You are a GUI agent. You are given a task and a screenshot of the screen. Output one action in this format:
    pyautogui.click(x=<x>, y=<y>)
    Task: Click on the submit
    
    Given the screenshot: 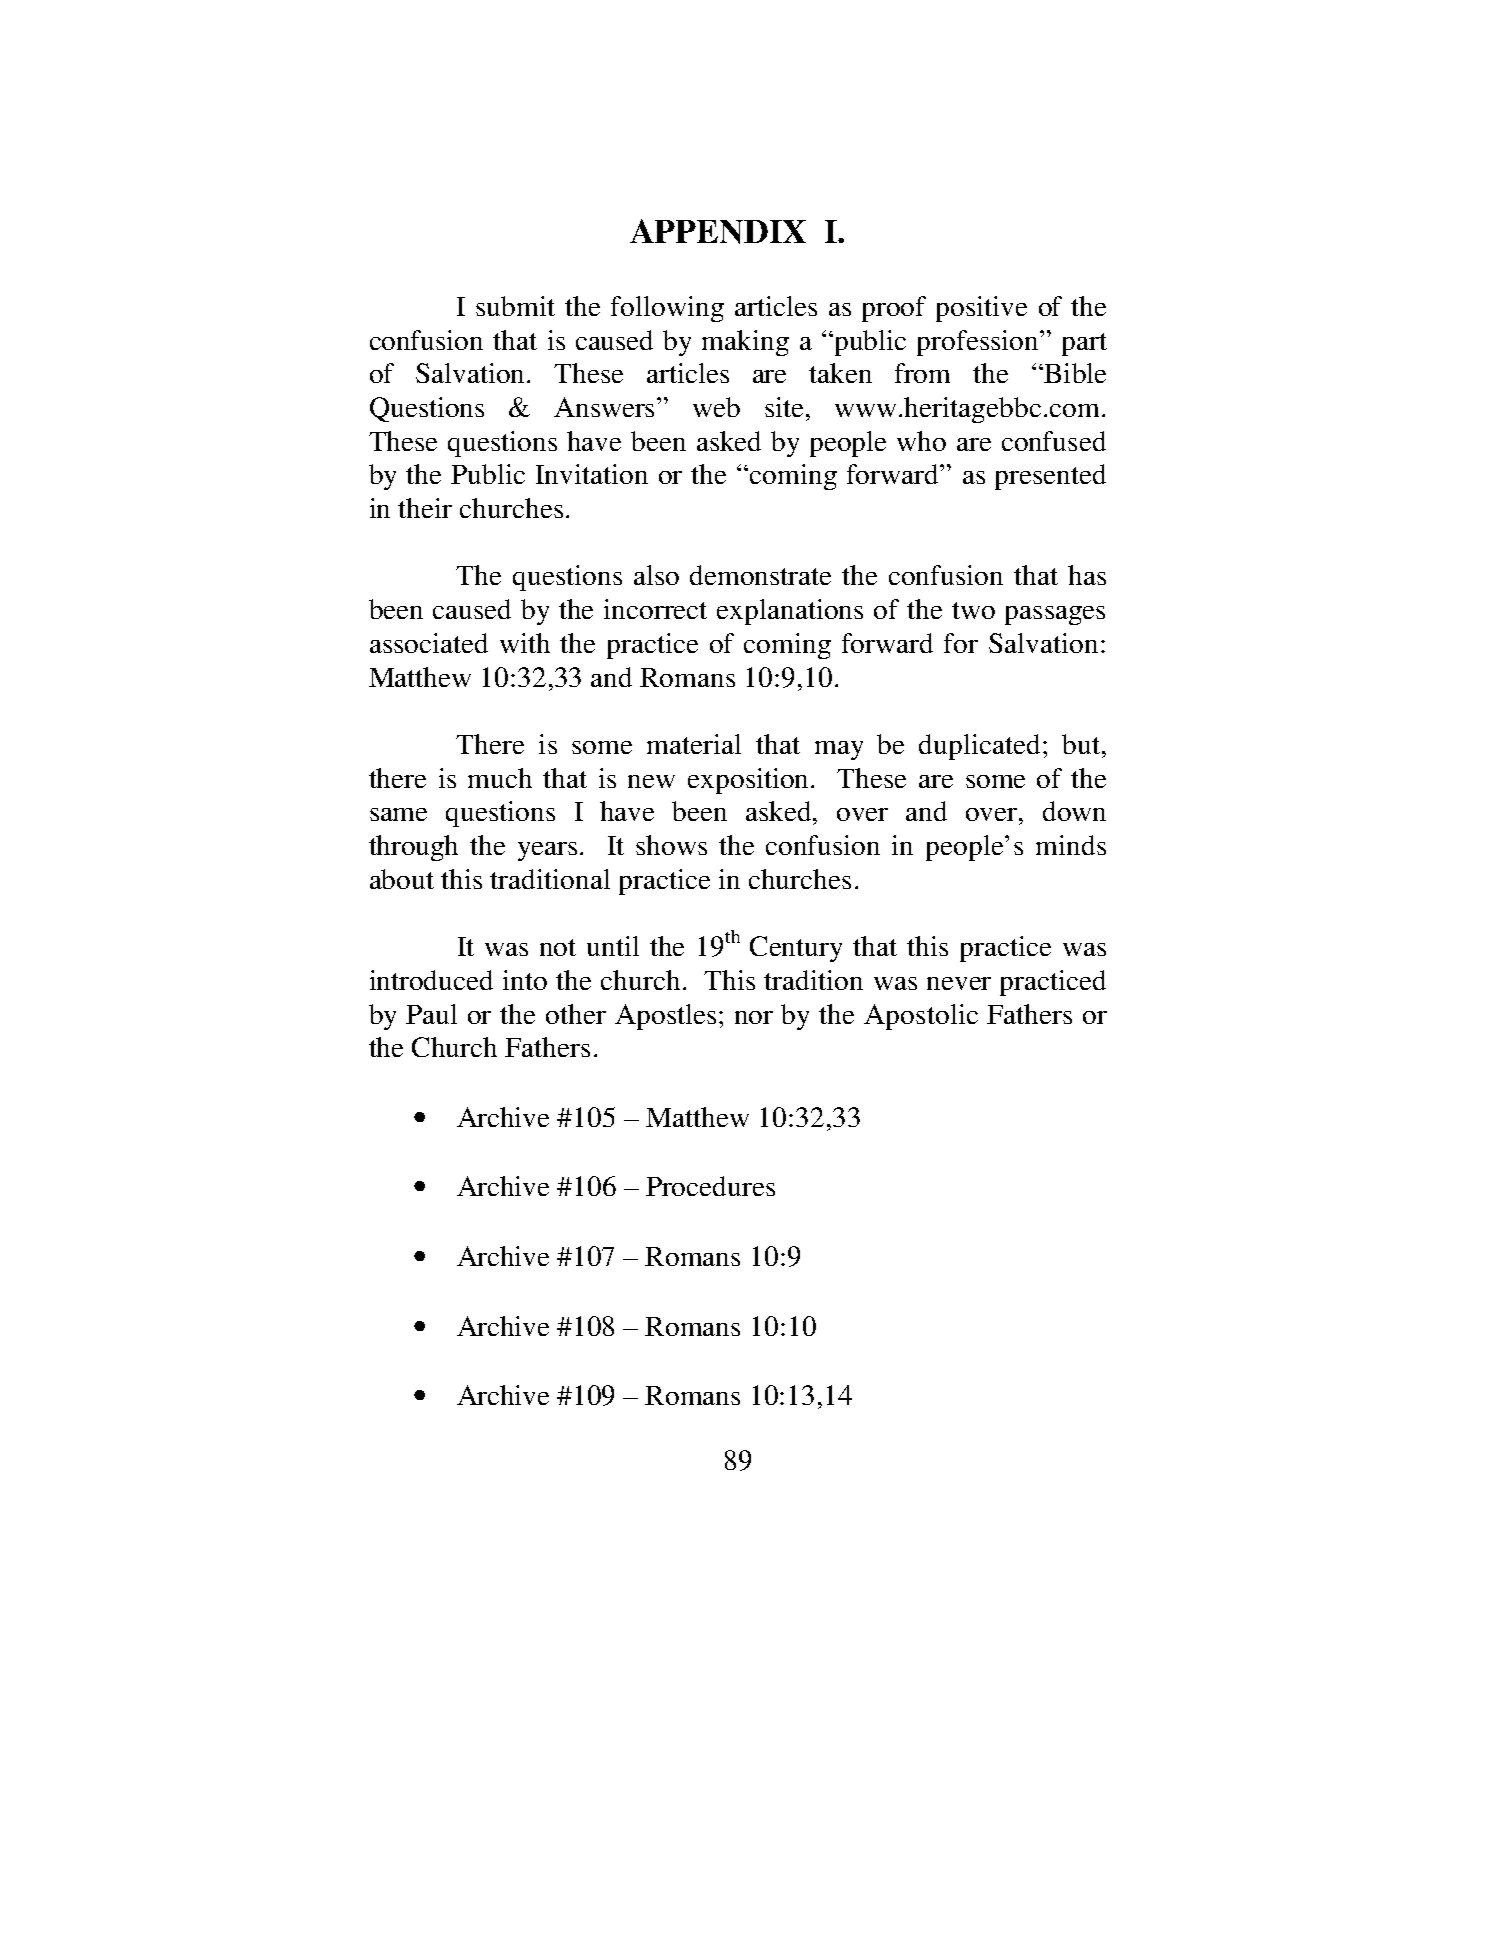 What is the action you would take?
    pyautogui.click(x=515, y=306)
